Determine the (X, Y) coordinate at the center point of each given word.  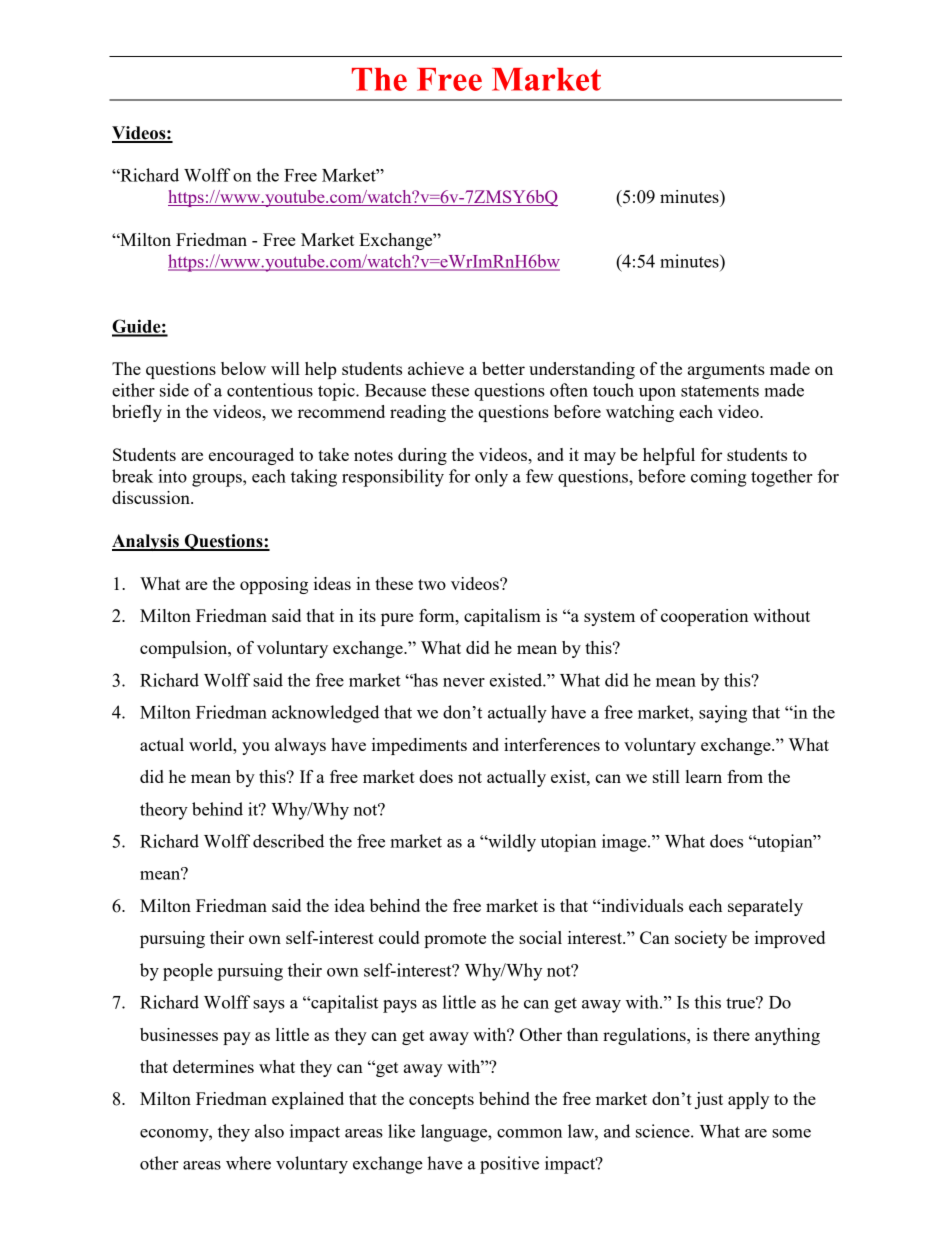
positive (509, 1165)
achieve (436, 368)
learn (704, 776)
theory (164, 811)
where (248, 1163)
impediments (419, 746)
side (174, 390)
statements (720, 391)
